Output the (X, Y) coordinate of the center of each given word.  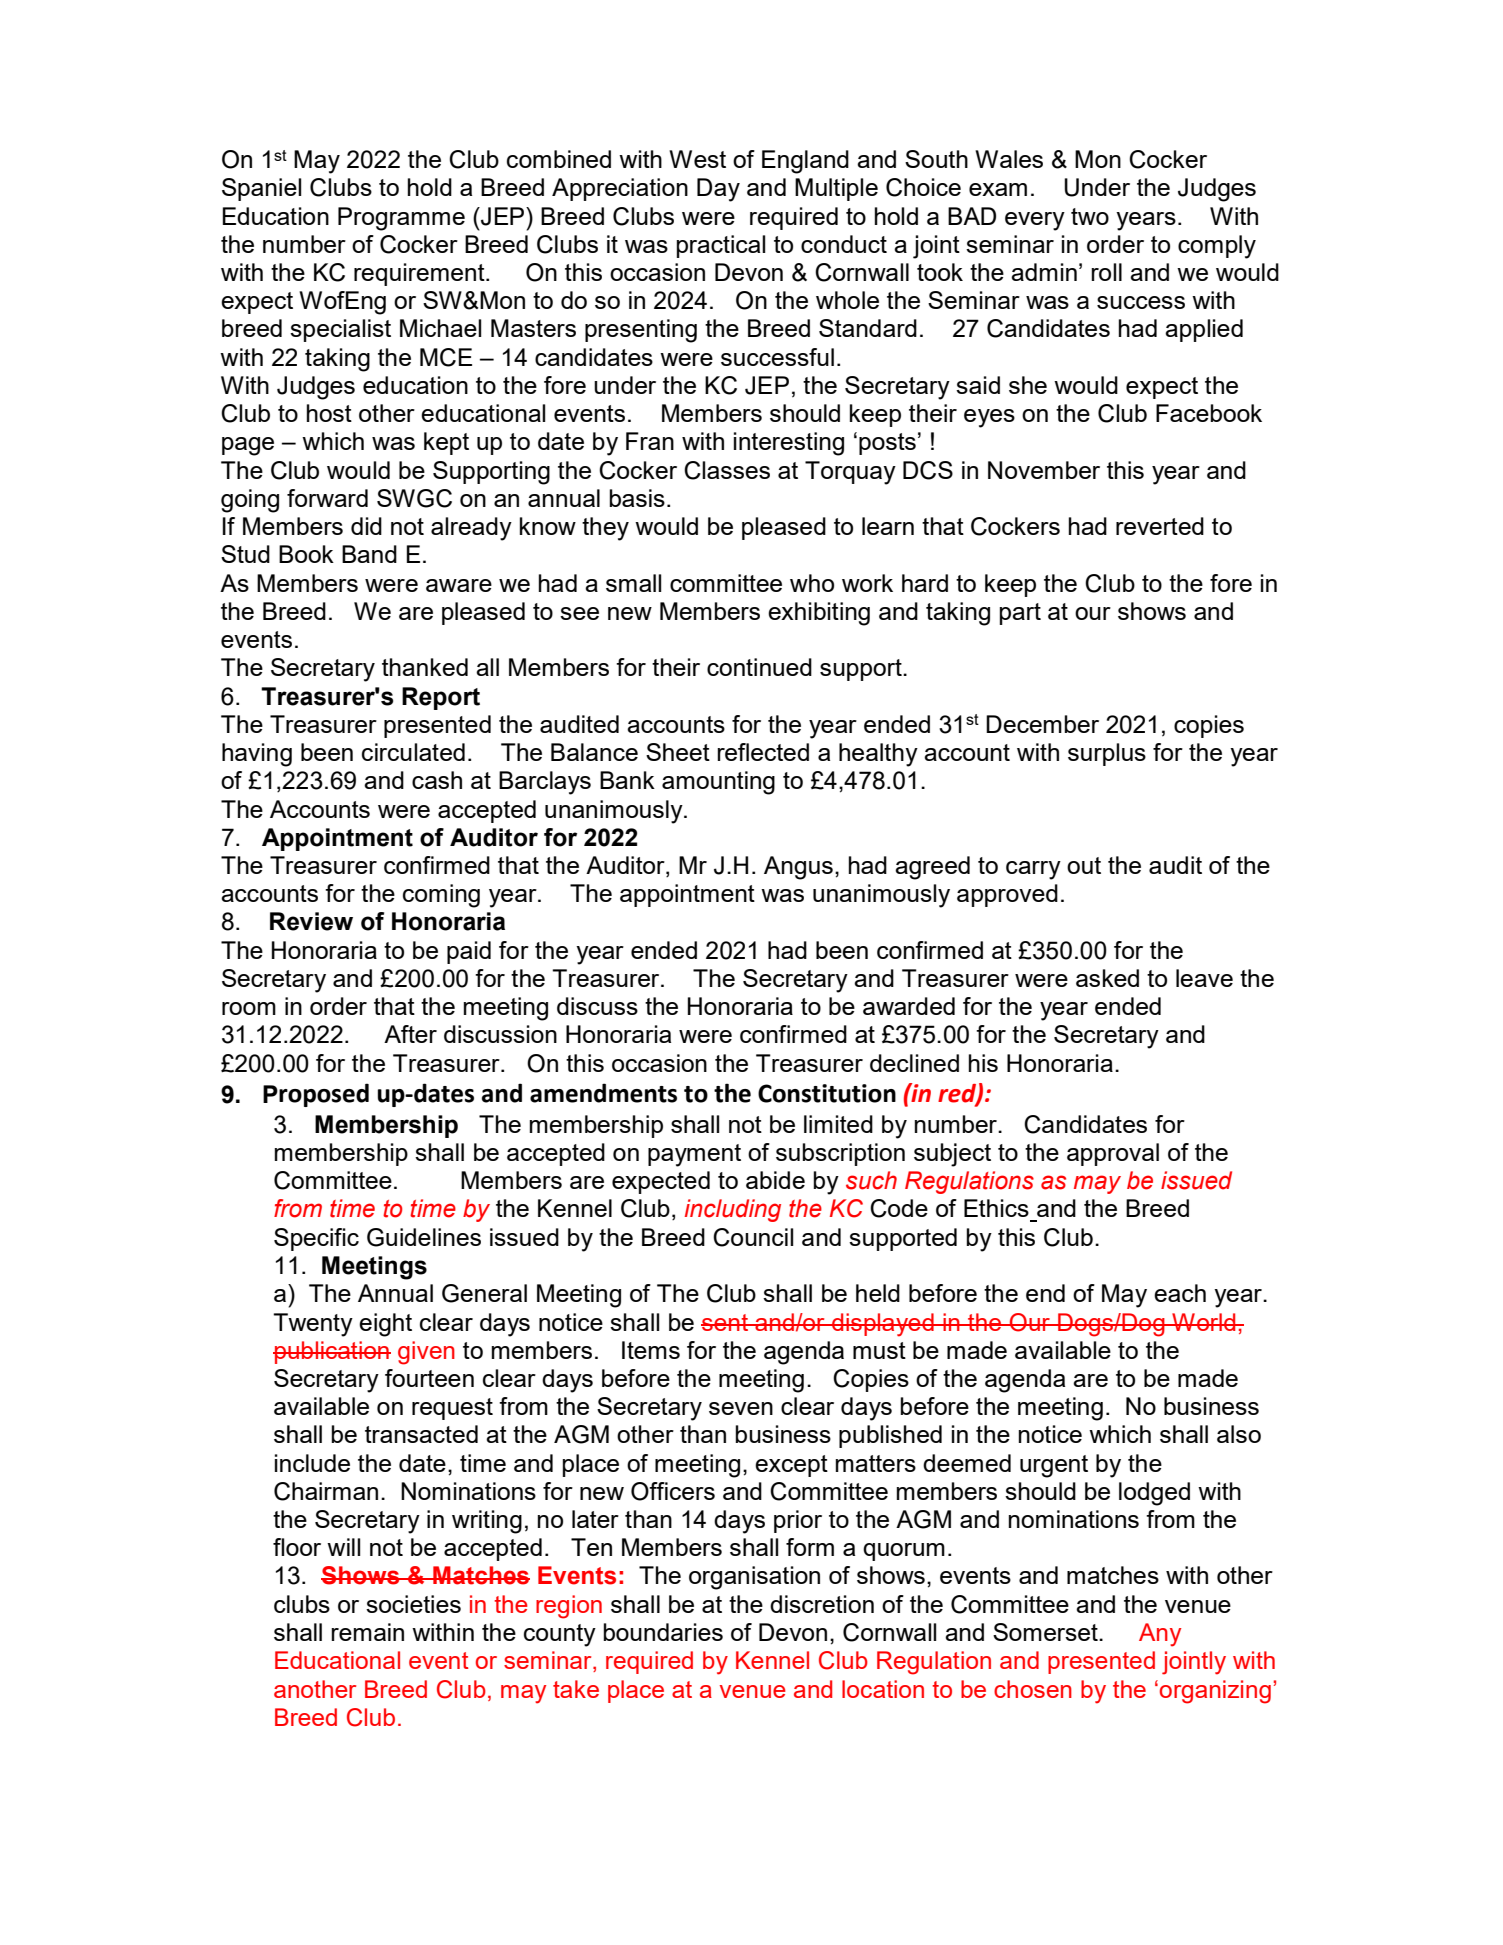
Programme (401, 219)
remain (367, 1632)
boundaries (663, 1632)
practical (721, 246)
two (1090, 216)
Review (311, 921)
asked (1107, 978)
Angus (798, 868)
